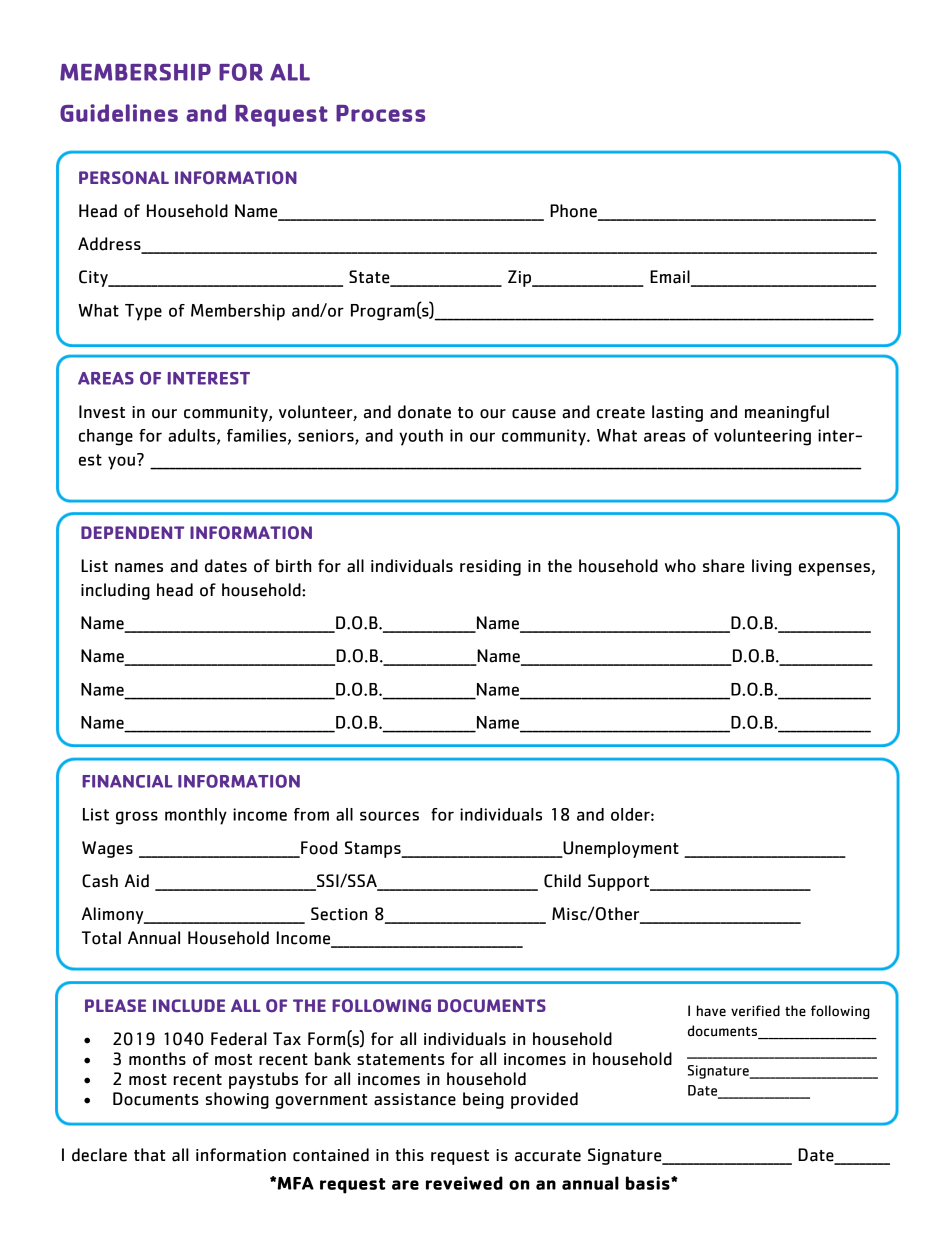 The width and height of the document is (952, 1233). What do you see at coordinates (380, 113) in the document?
I see `Process` at bounding box center [380, 113].
